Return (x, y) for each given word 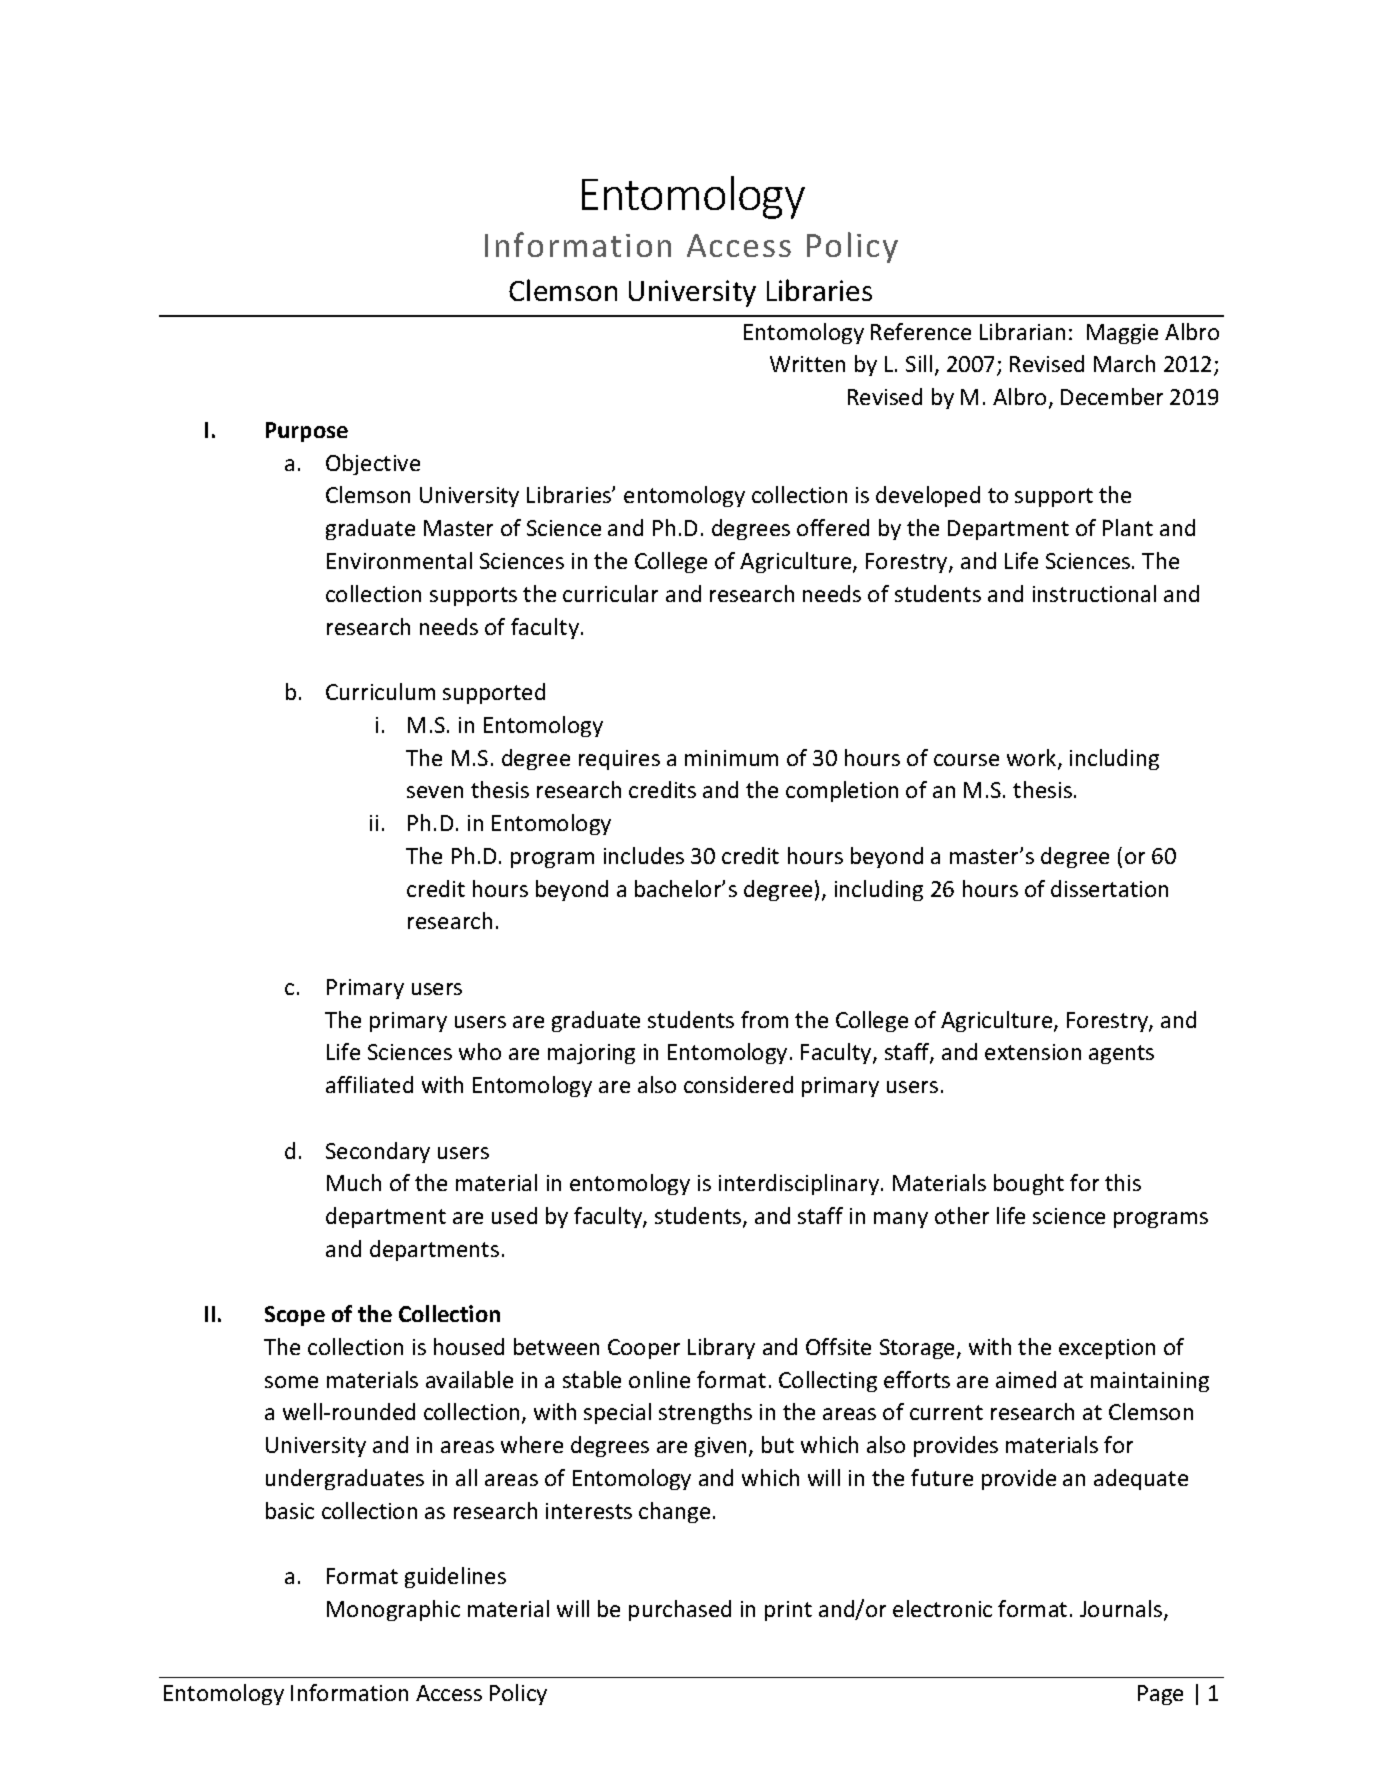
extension (1033, 1052)
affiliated (369, 1084)
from (764, 1019)
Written (807, 364)
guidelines (455, 1577)
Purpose (307, 432)
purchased (680, 1610)
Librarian (1022, 331)
